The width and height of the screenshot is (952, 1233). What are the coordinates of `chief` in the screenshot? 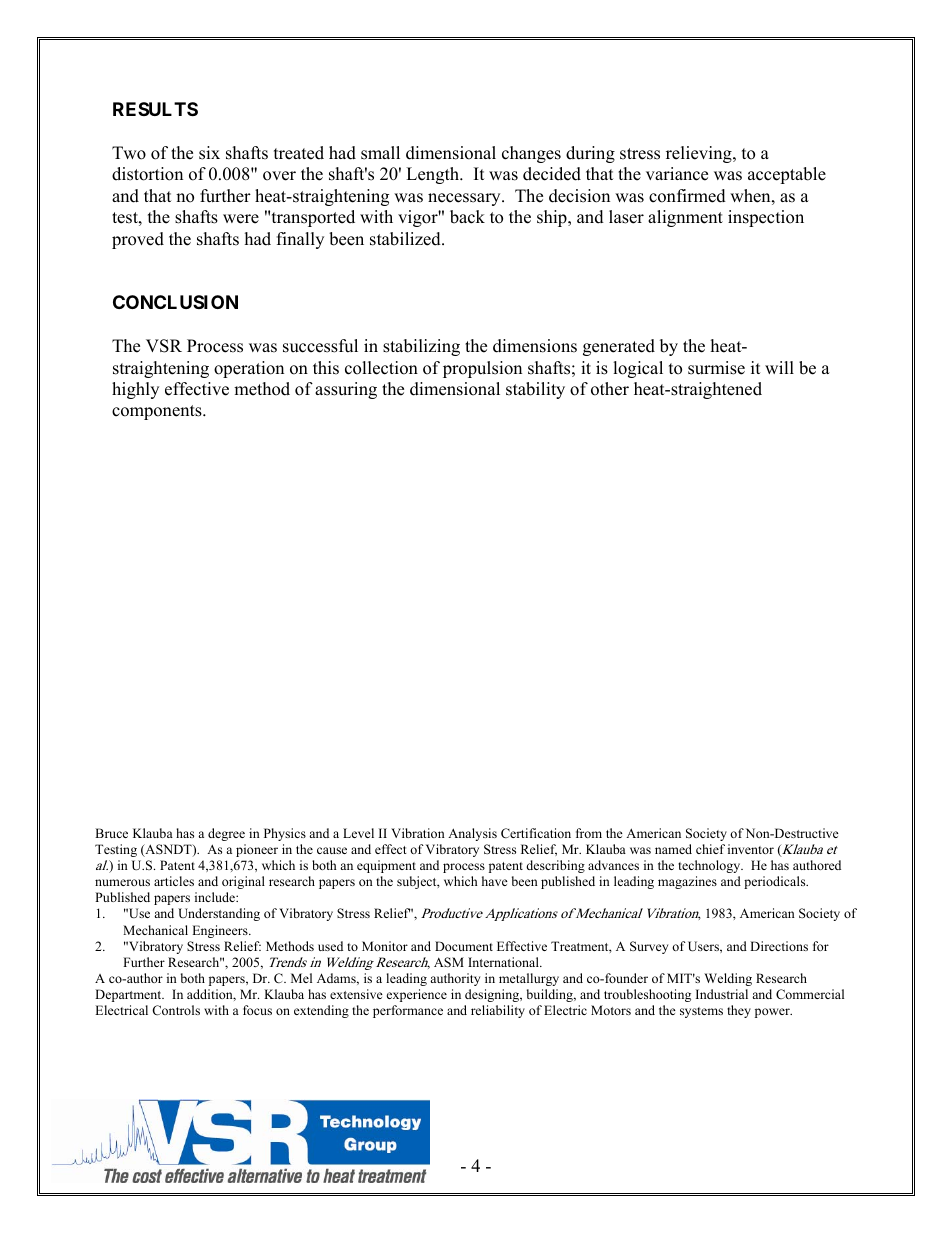 It's located at (710, 849).
